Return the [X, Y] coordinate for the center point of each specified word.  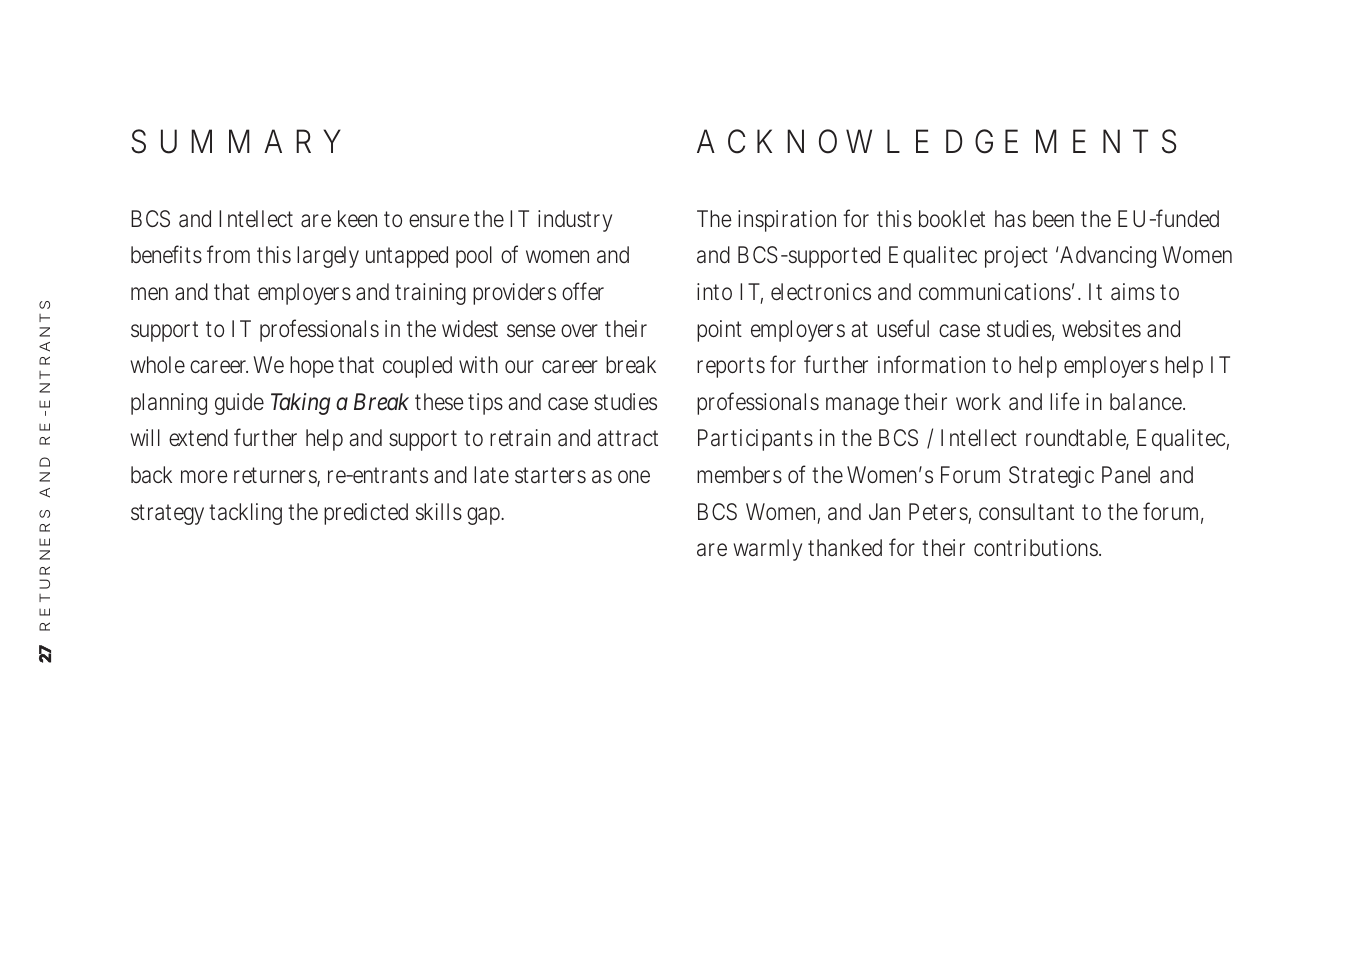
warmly [768, 550]
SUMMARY [235, 141]
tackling [245, 514]
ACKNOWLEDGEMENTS [936, 141]
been [1053, 218]
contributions [1037, 548]
